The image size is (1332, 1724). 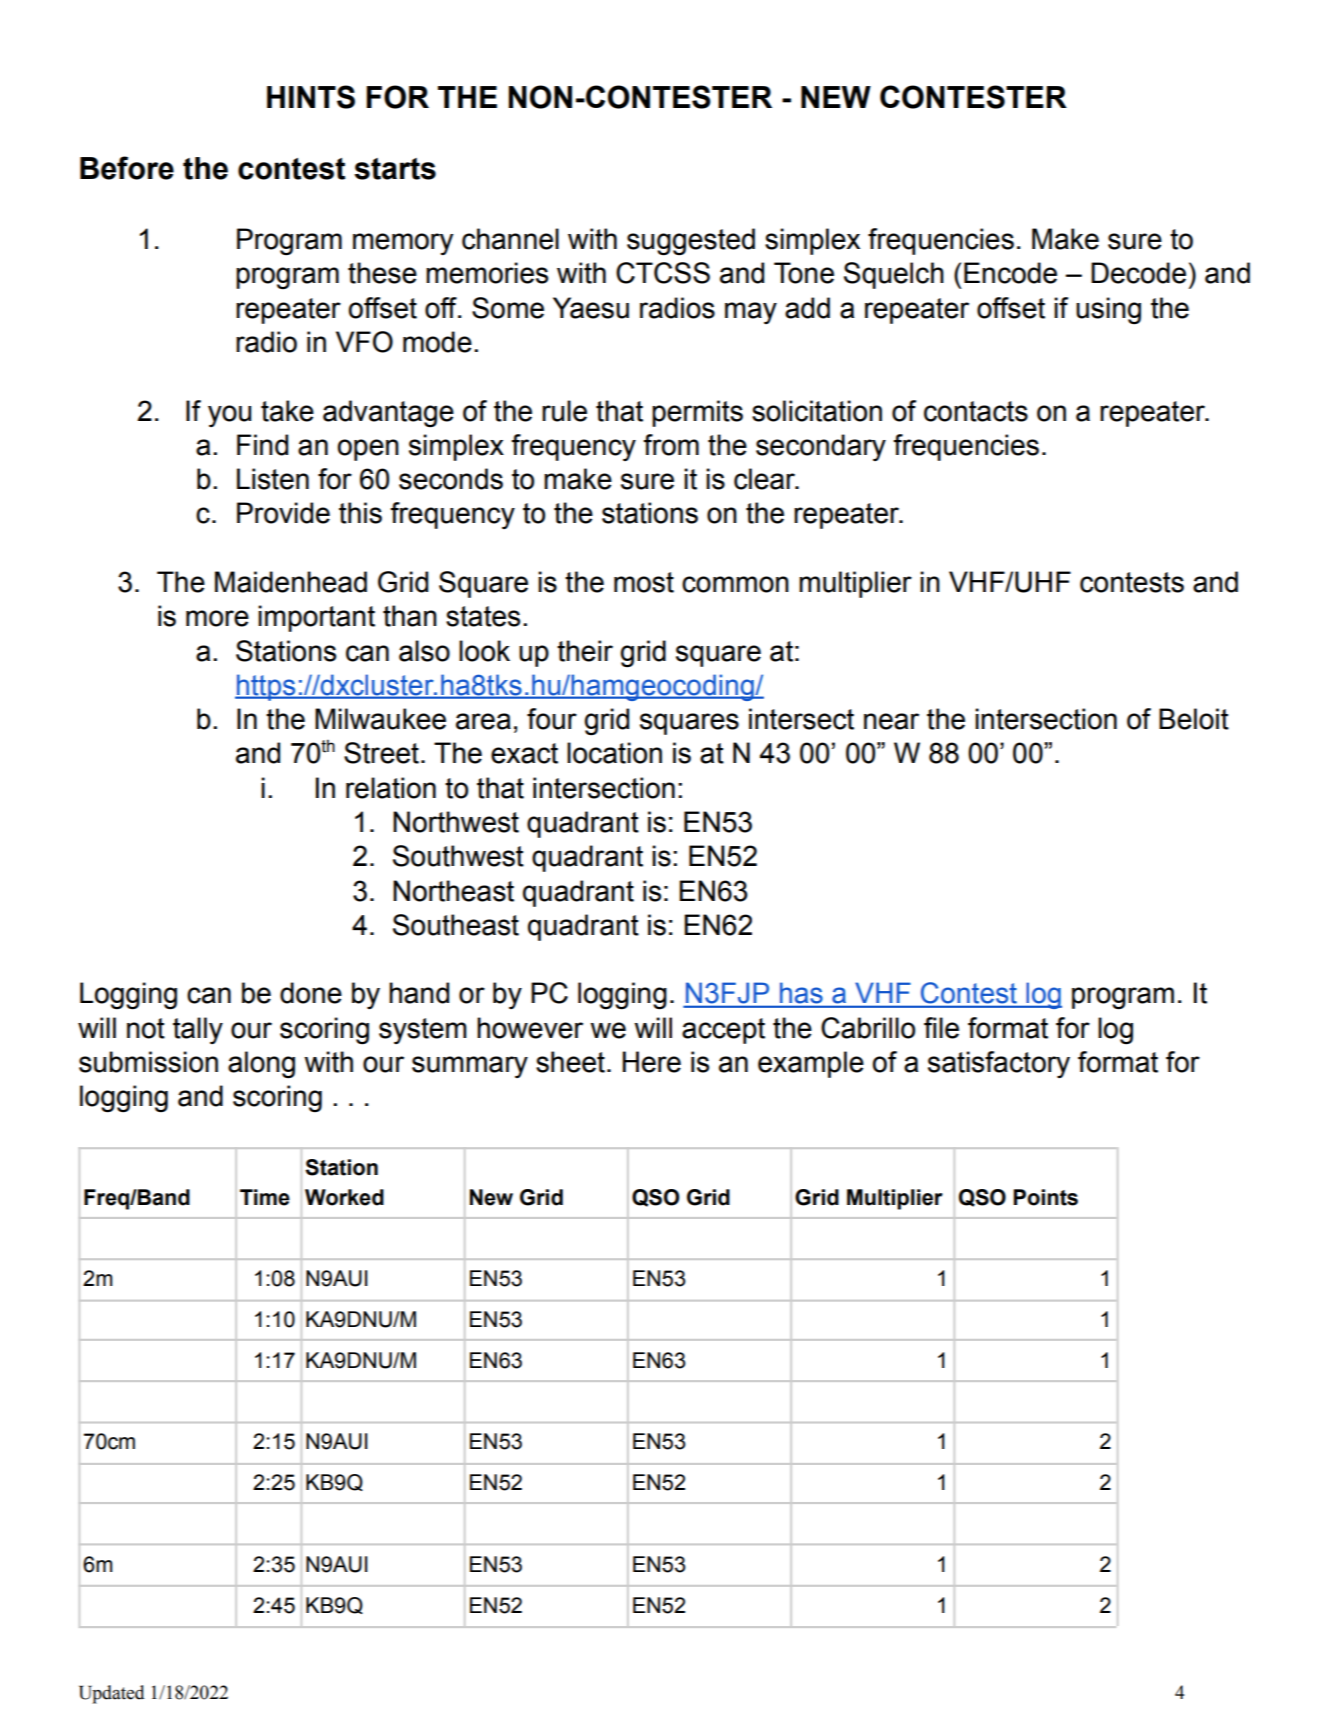 I want to click on Updated, so click(x=112, y=1694).
